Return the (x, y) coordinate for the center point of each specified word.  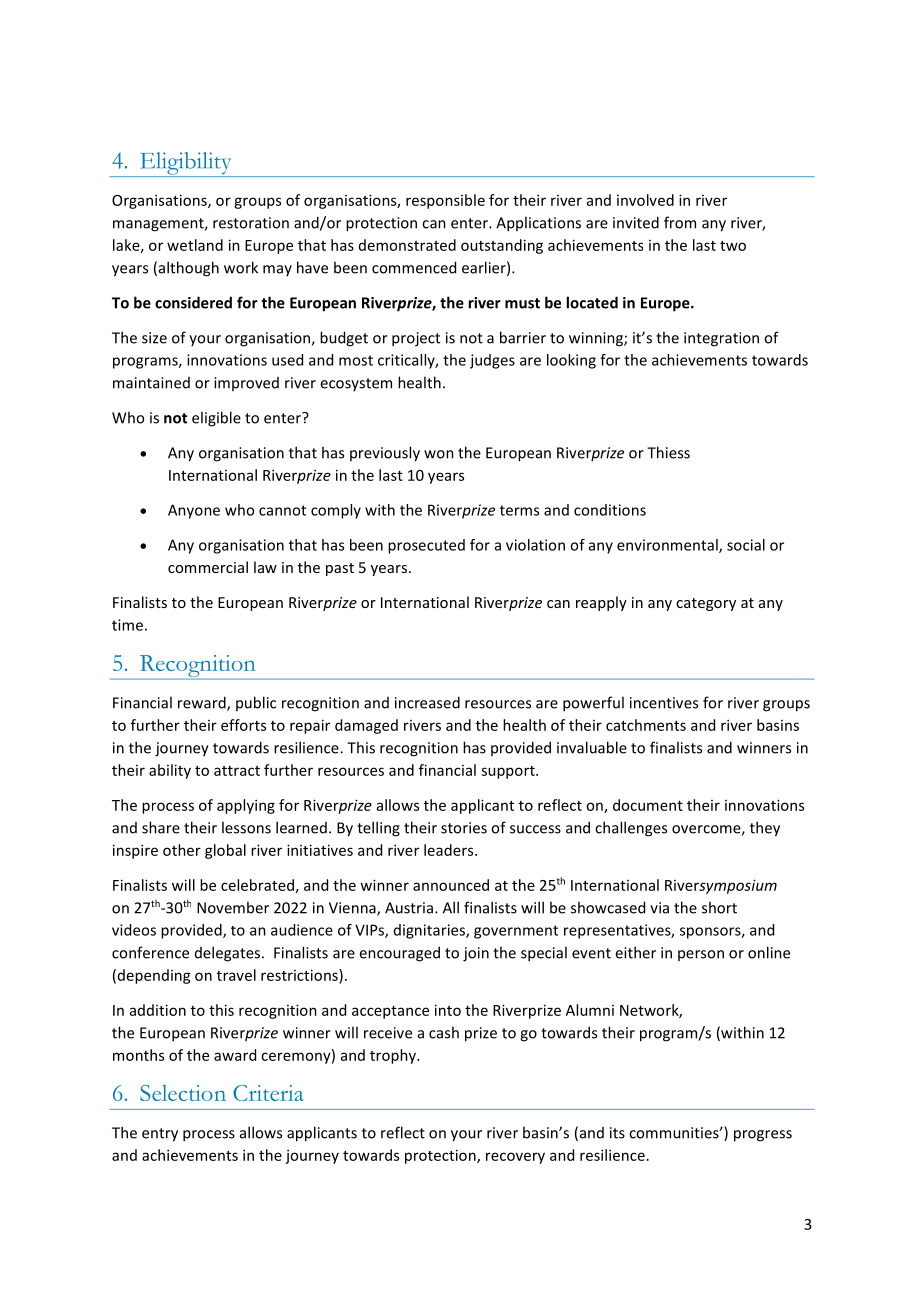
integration (721, 339)
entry (160, 1135)
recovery (515, 1158)
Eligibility (186, 164)
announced (451, 885)
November (233, 907)
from (680, 222)
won (439, 454)
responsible (445, 201)
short (719, 907)
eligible (216, 419)
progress (763, 1136)
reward (203, 703)
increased (427, 702)
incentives (664, 703)
